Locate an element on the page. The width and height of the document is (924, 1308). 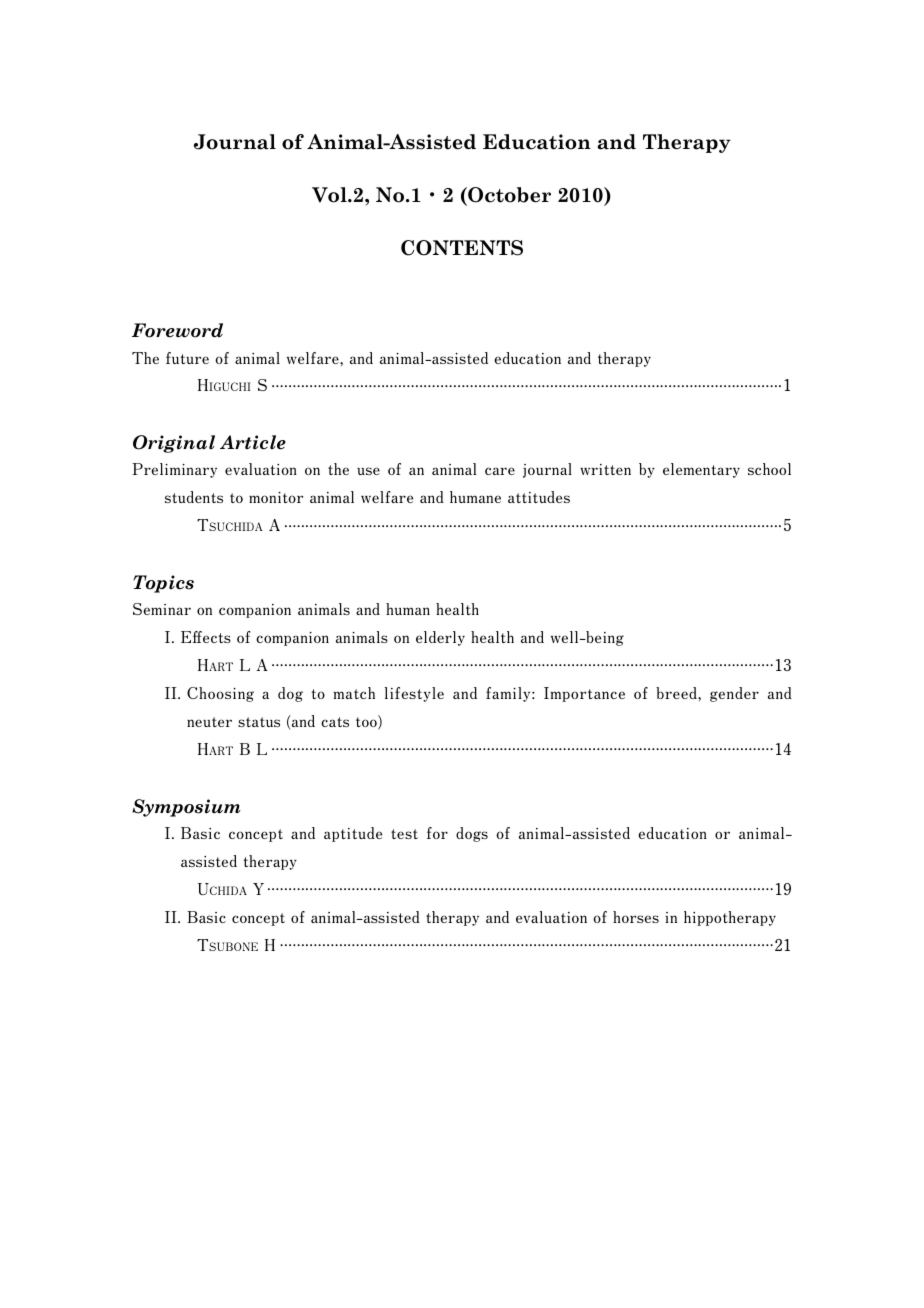
October is located at coordinates (508, 196).
